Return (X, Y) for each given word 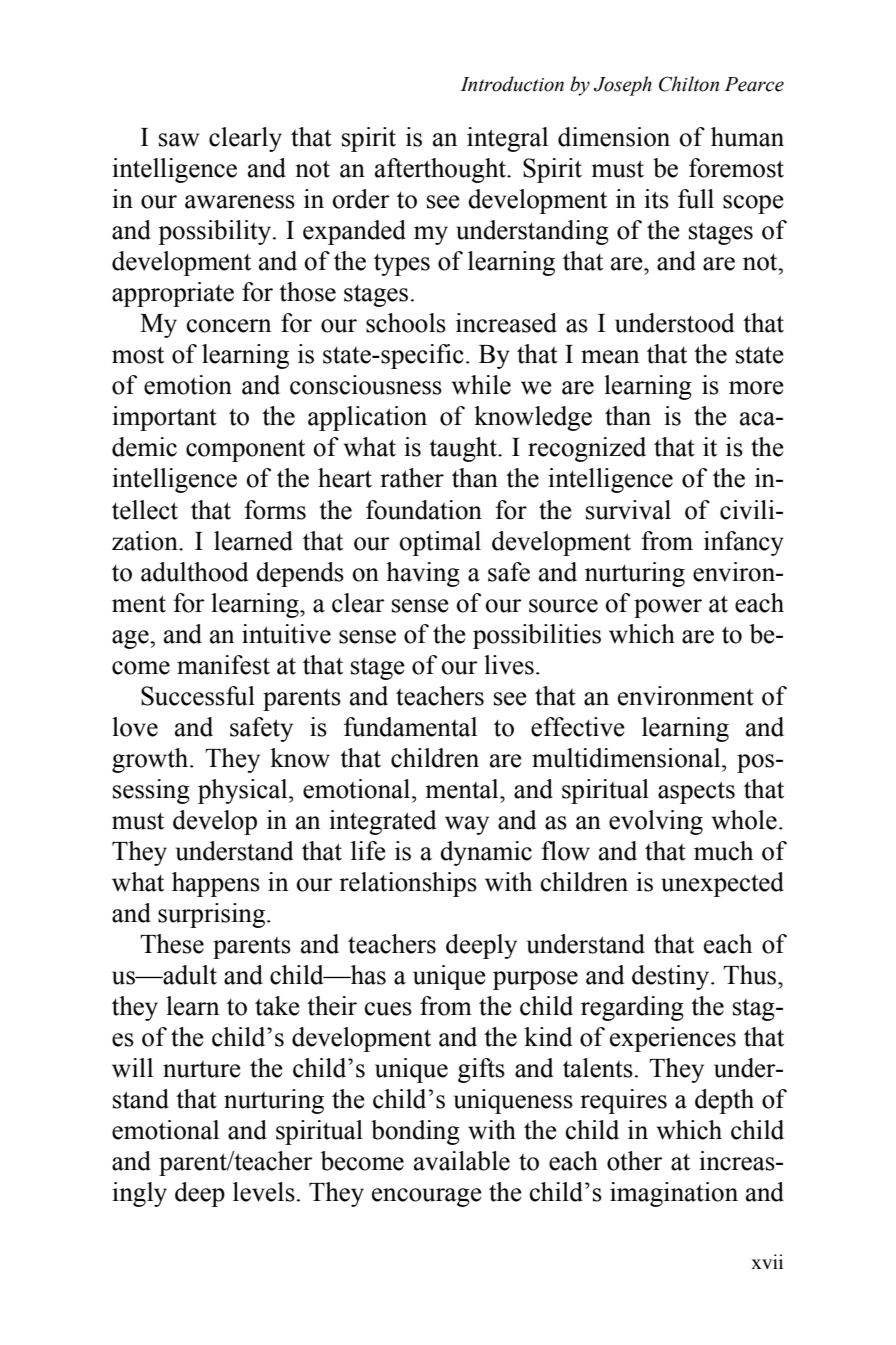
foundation (424, 510)
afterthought (441, 170)
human (747, 137)
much (723, 851)
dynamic (486, 853)
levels (264, 1192)
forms (275, 510)
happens (216, 884)
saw (179, 140)
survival (628, 510)
